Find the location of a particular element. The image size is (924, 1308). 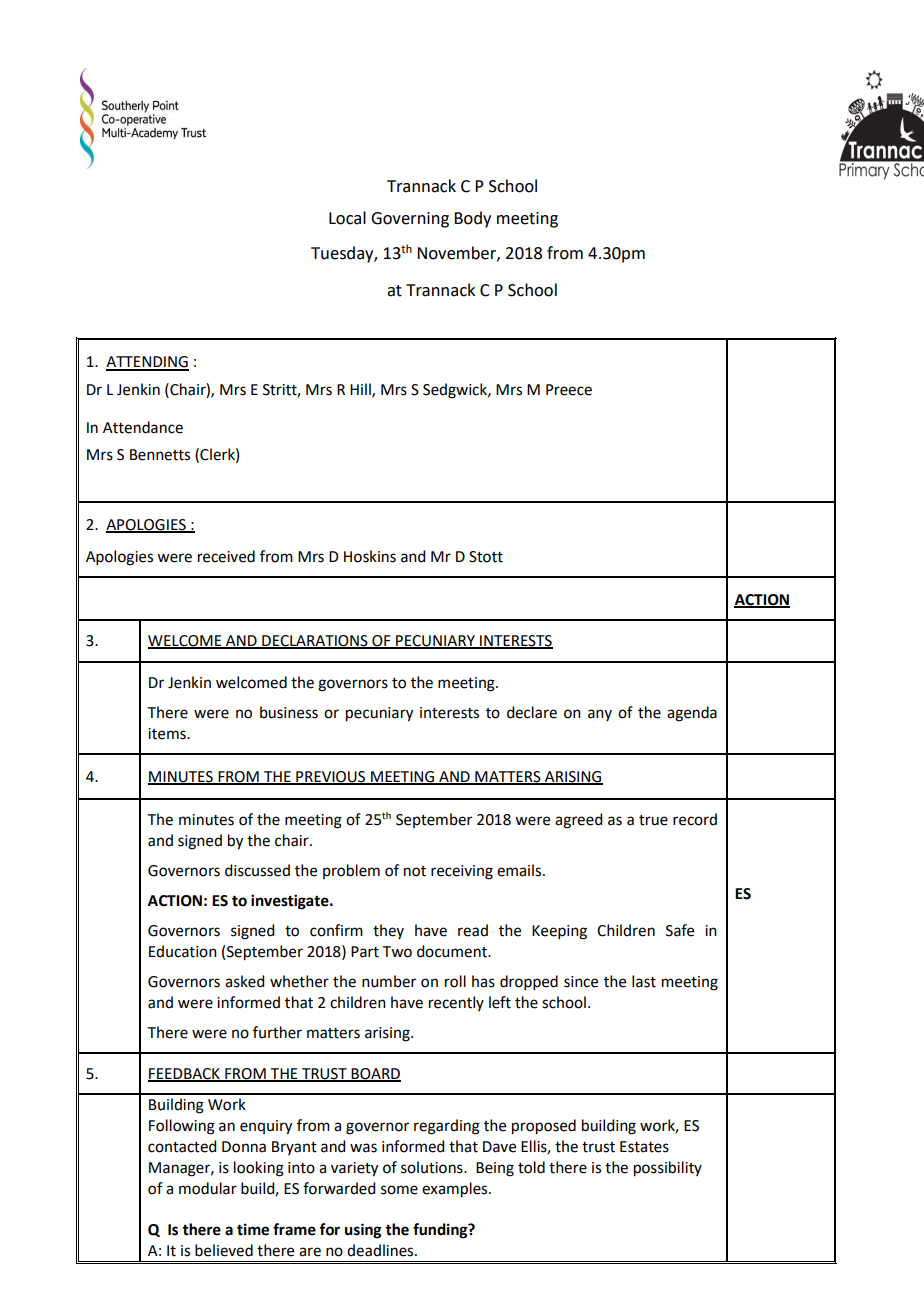

number is located at coordinates (389, 981).
